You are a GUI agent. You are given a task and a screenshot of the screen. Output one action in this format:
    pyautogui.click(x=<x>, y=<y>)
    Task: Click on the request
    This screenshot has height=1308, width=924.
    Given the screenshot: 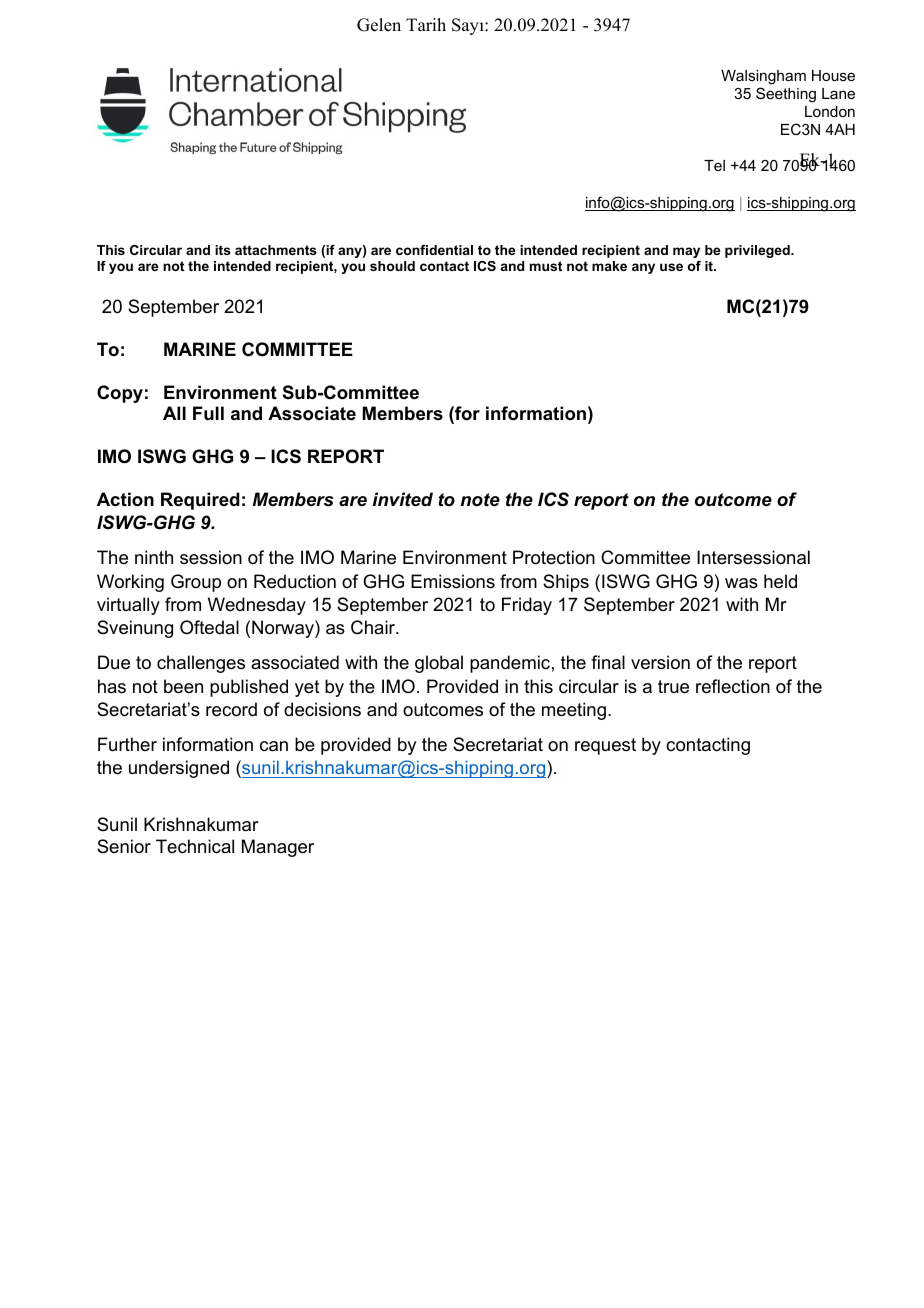 What is the action you would take?
    pyautogui.click(x=605, y=746)
